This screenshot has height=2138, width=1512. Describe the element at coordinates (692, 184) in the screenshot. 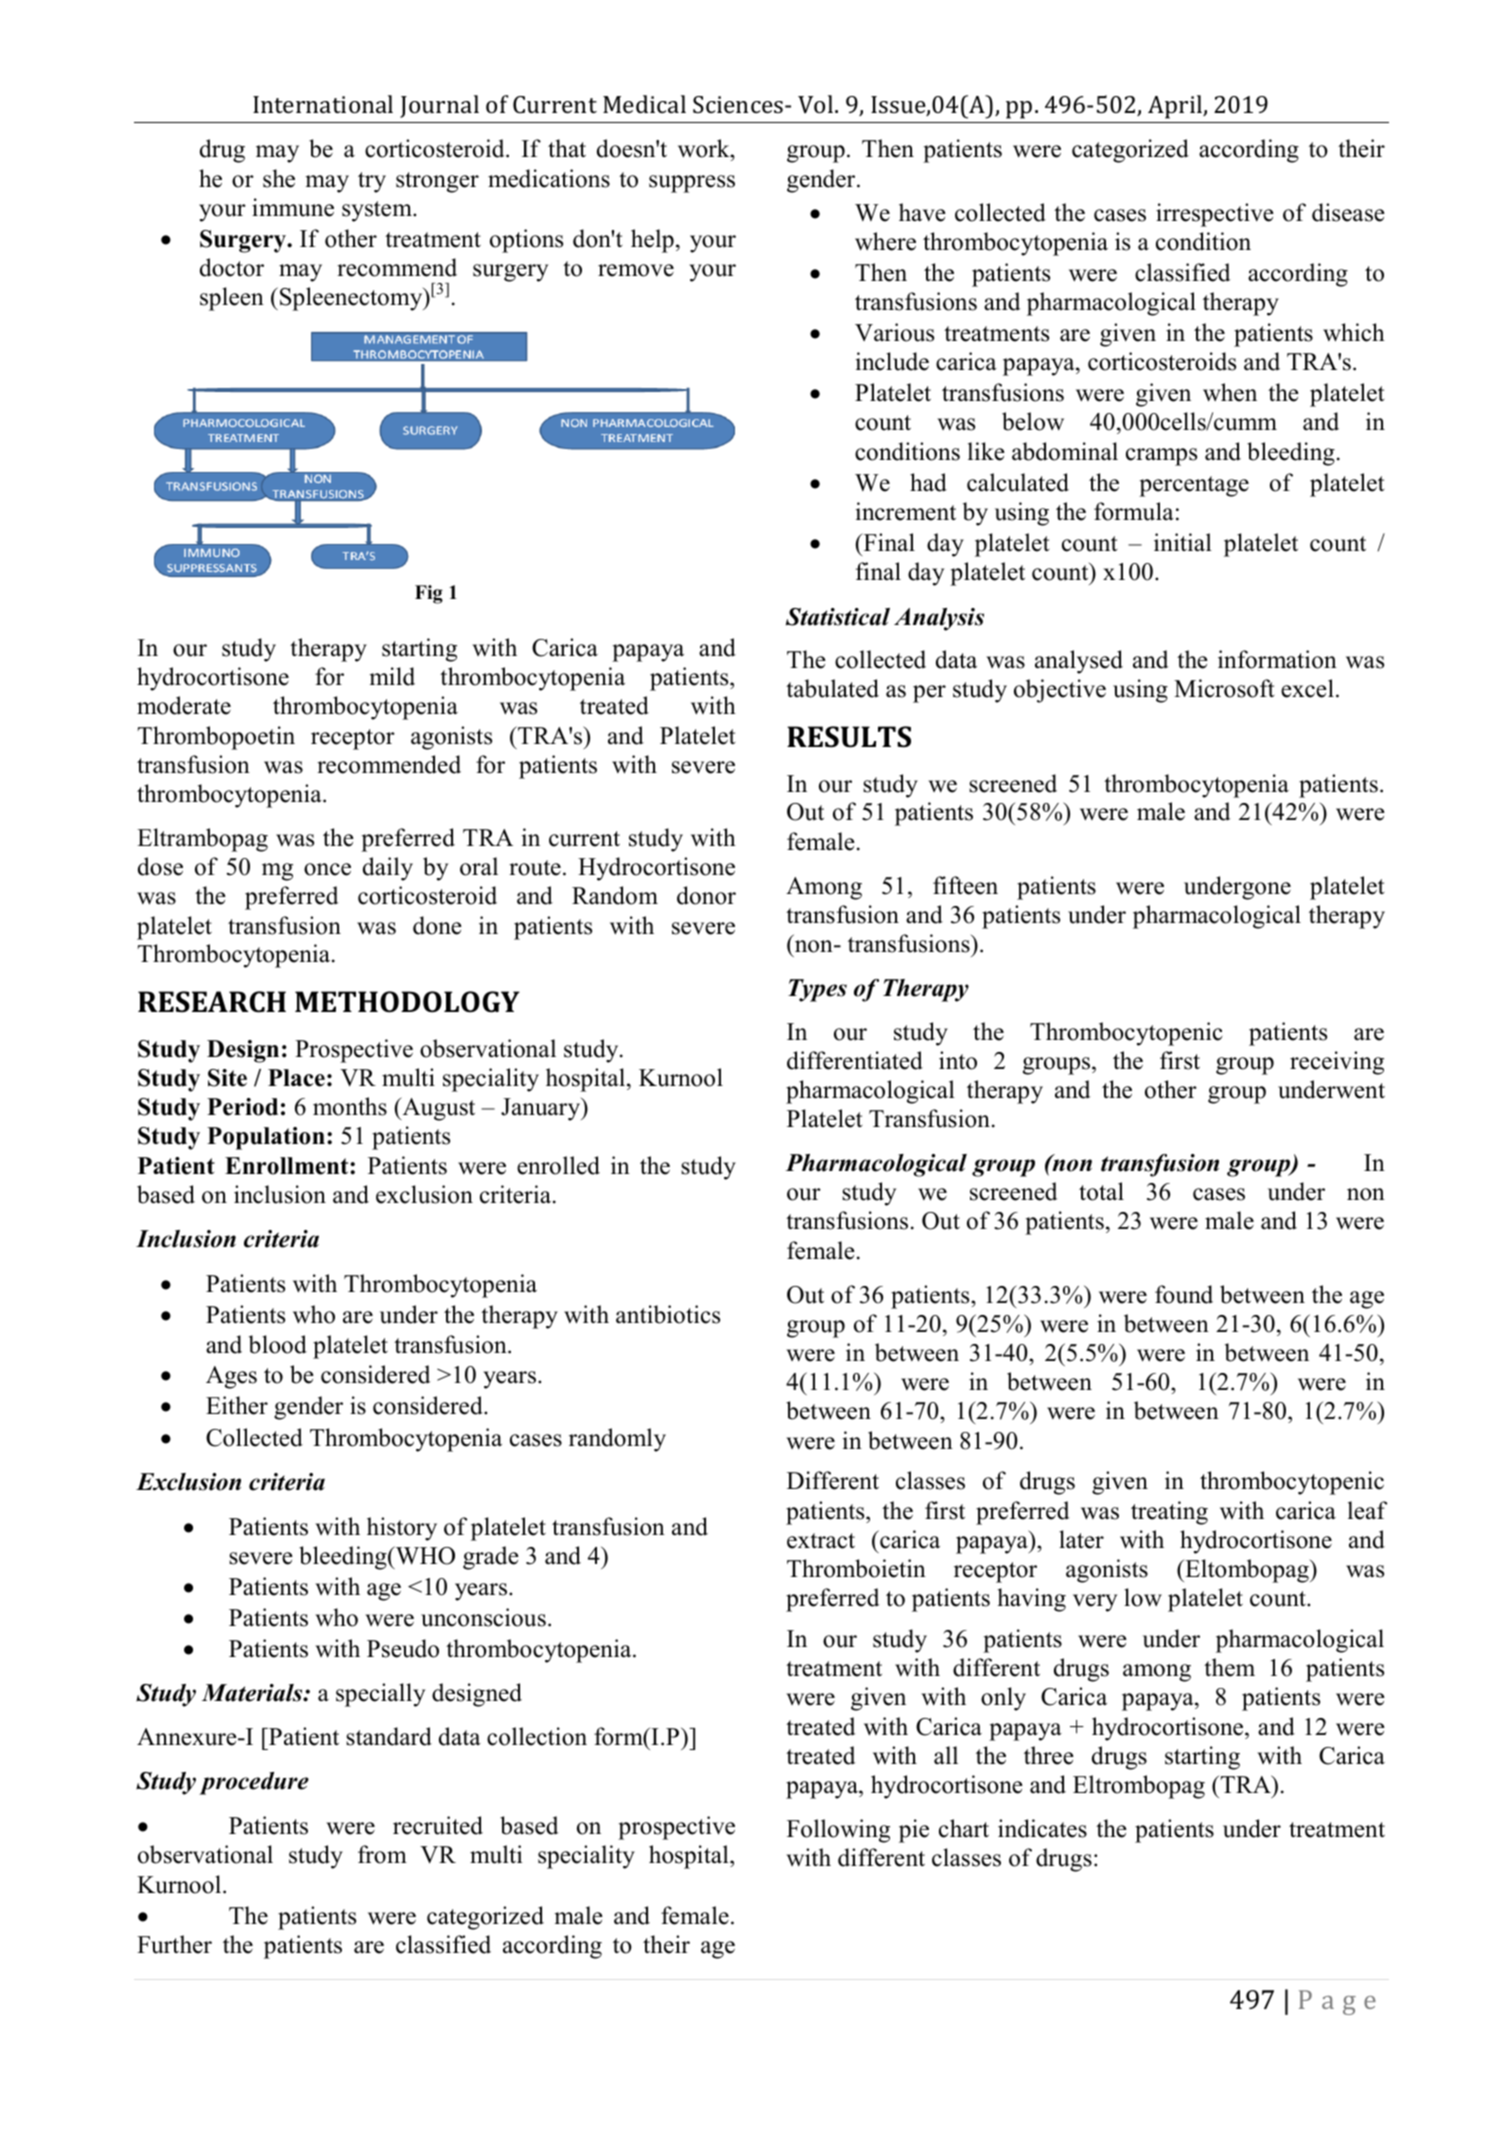

I see `suppress` at that location.
